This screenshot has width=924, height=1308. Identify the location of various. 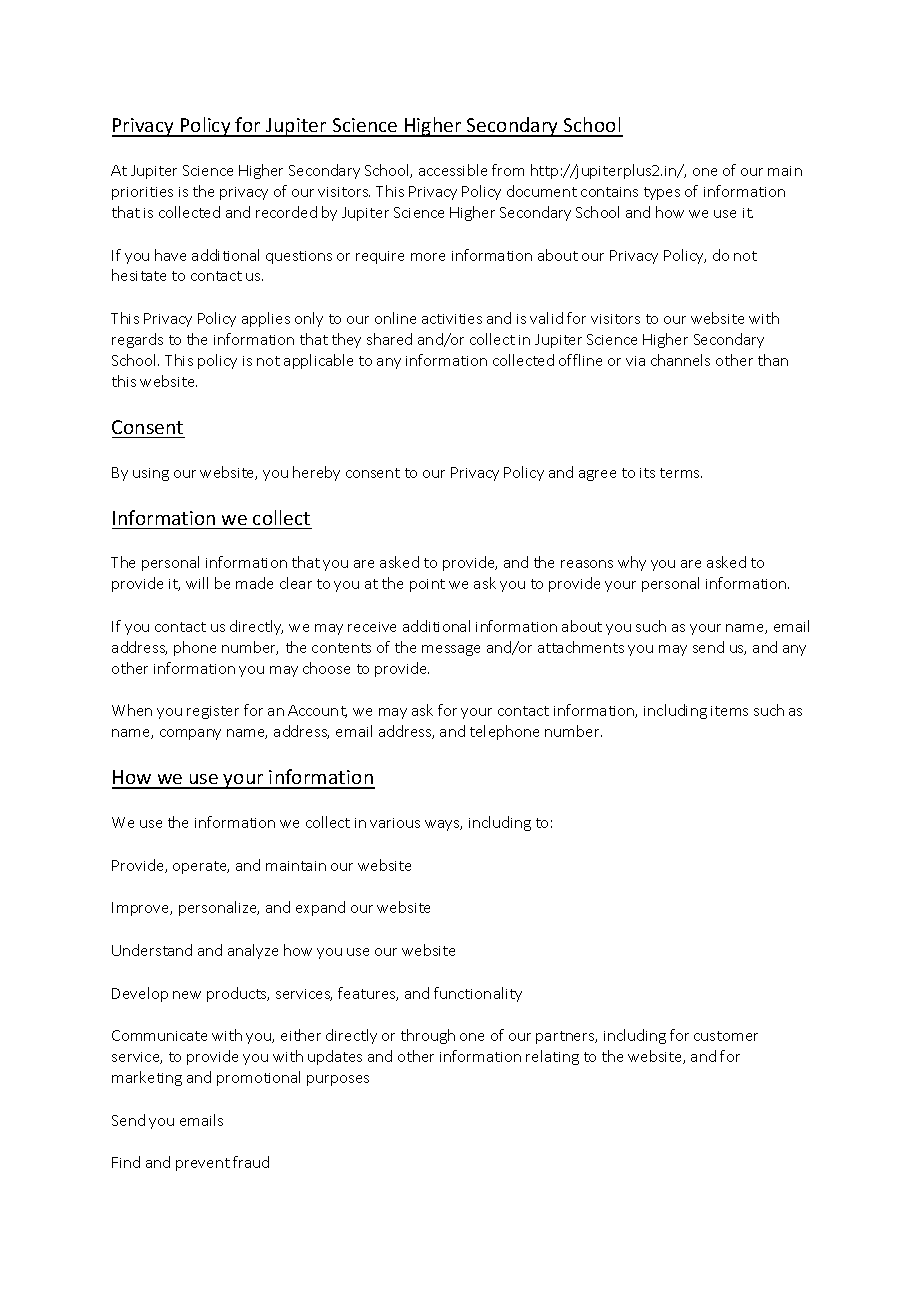
(395, 823).
